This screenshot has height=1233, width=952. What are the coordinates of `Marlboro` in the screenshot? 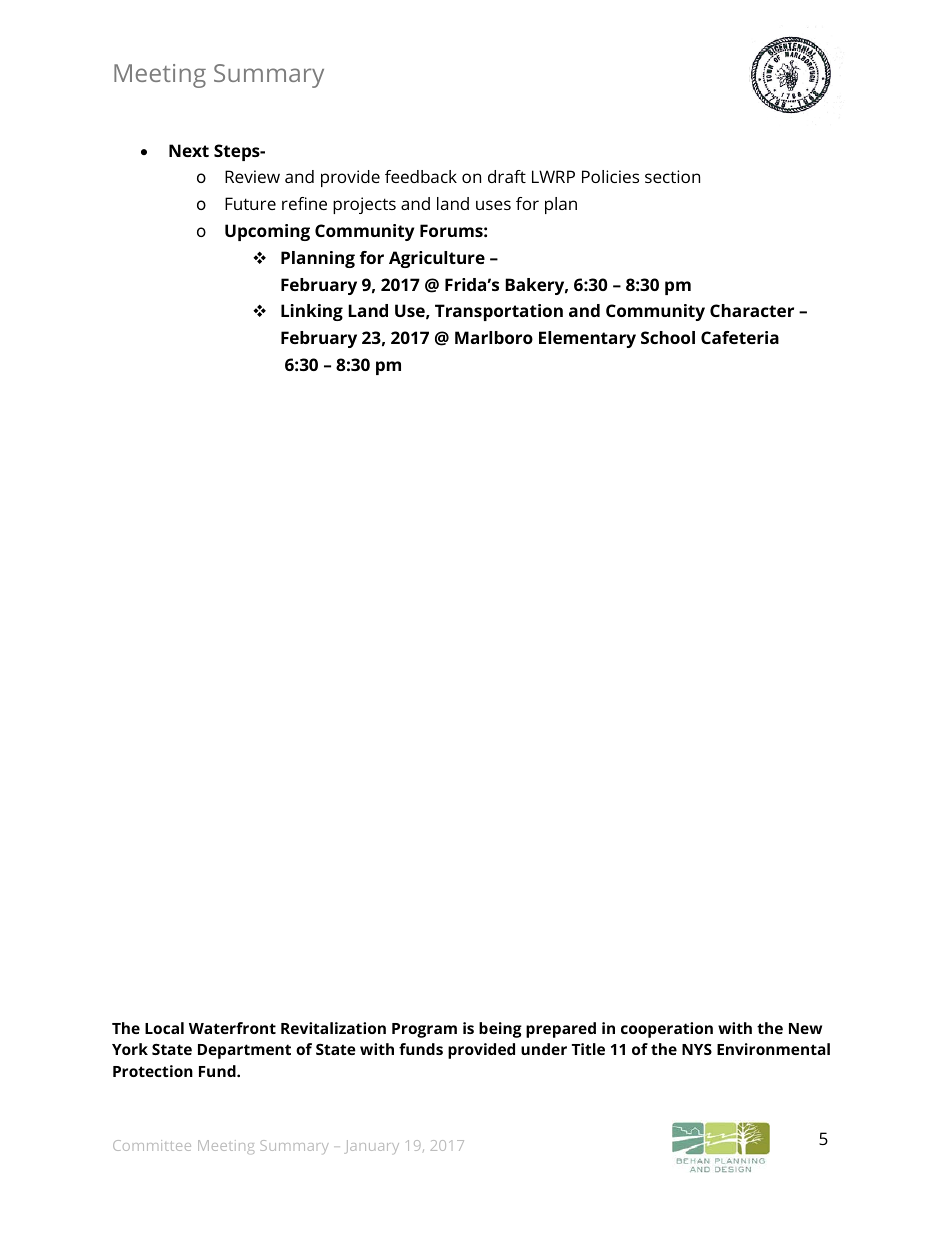 It's located at (494, 337).
